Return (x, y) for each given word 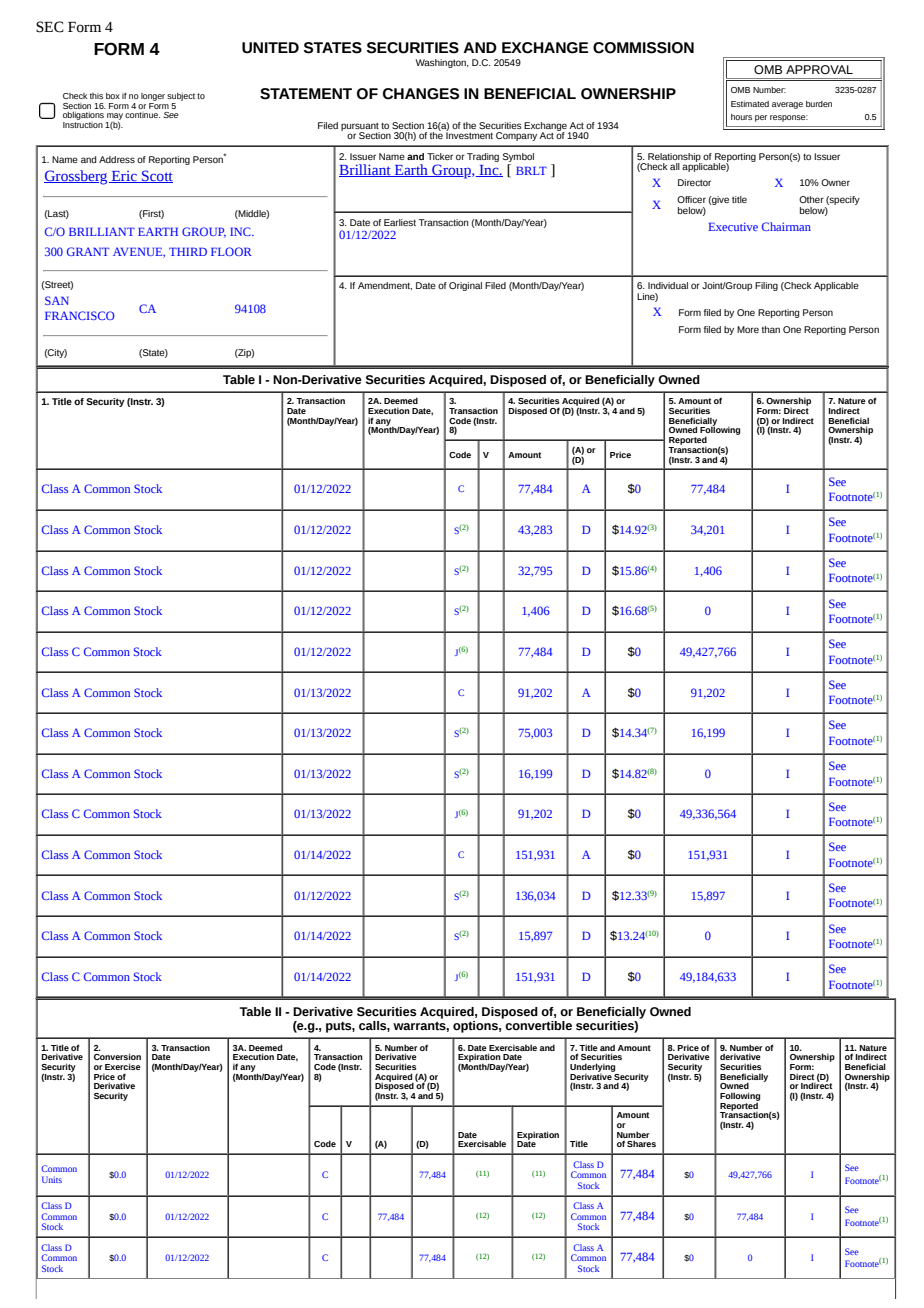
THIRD (188, 251)
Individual (668, 285)
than (771, 329)
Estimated (750, 104)
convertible (537, 1024)
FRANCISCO (80, 315)
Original (465, 286)
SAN (57, 300)
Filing (766, 286)
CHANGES (421, 94)
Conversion (117, 1056)
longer (153, 97)
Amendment (385, 286)
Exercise (123, 1066)
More (748, 329)
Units (52, 1179)
